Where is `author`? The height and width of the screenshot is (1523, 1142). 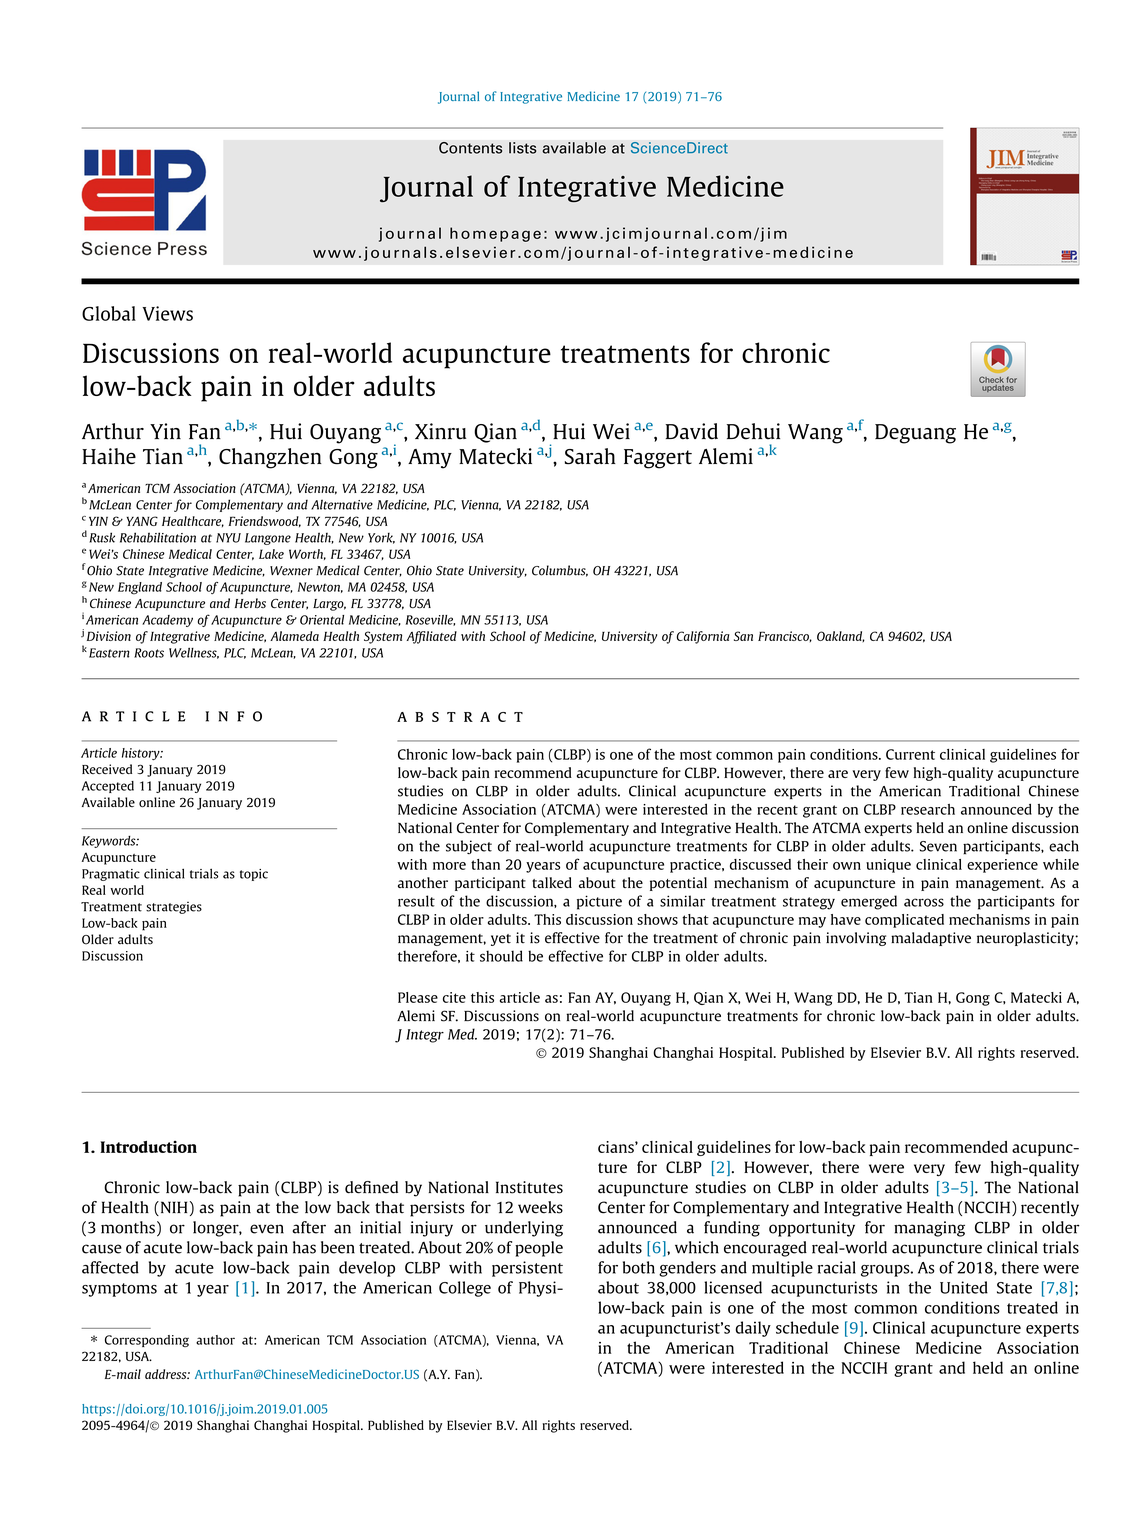 author is located at coordinates (215, 1340).
